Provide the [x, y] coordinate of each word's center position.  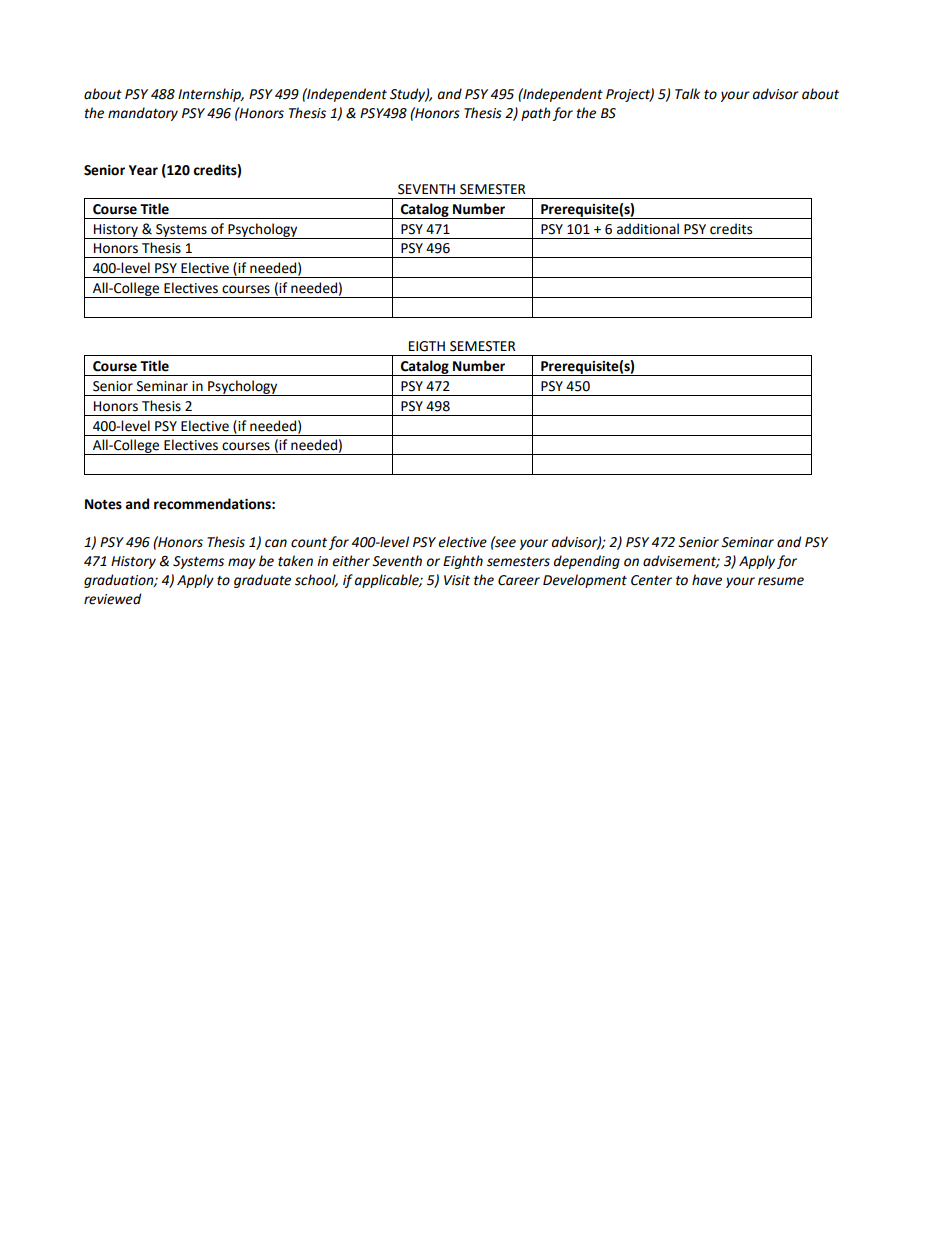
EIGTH [427, 346]
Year [143, 170]
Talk [687, 94]
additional [648, 229]
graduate [262, 581]
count [309, 543]
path [536, 114]
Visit [457, 580]
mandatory [143, 114]
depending [587, 562]
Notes [103, 504]
